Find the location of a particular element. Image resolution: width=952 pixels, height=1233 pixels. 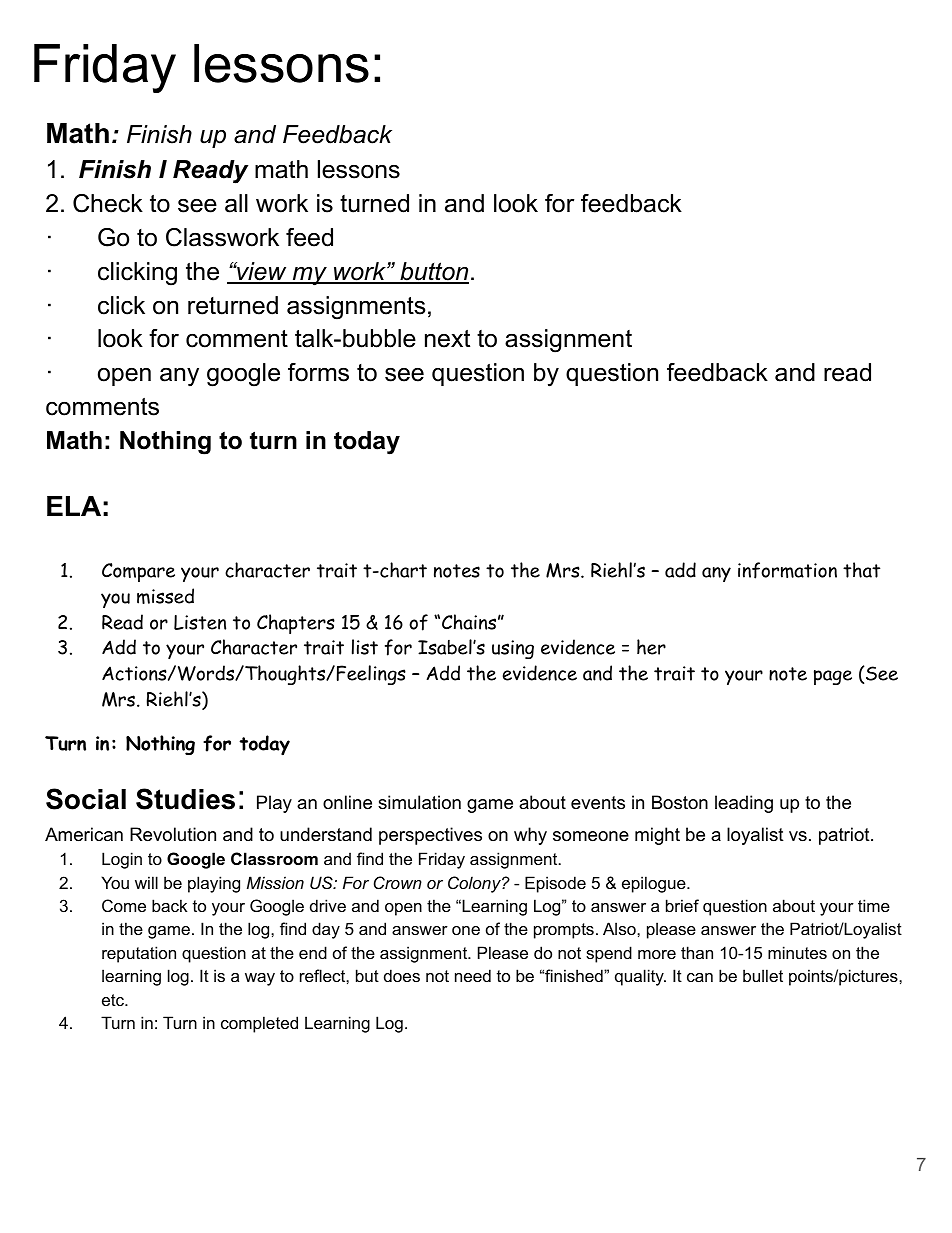

information is located at coordinates (787, 570).
